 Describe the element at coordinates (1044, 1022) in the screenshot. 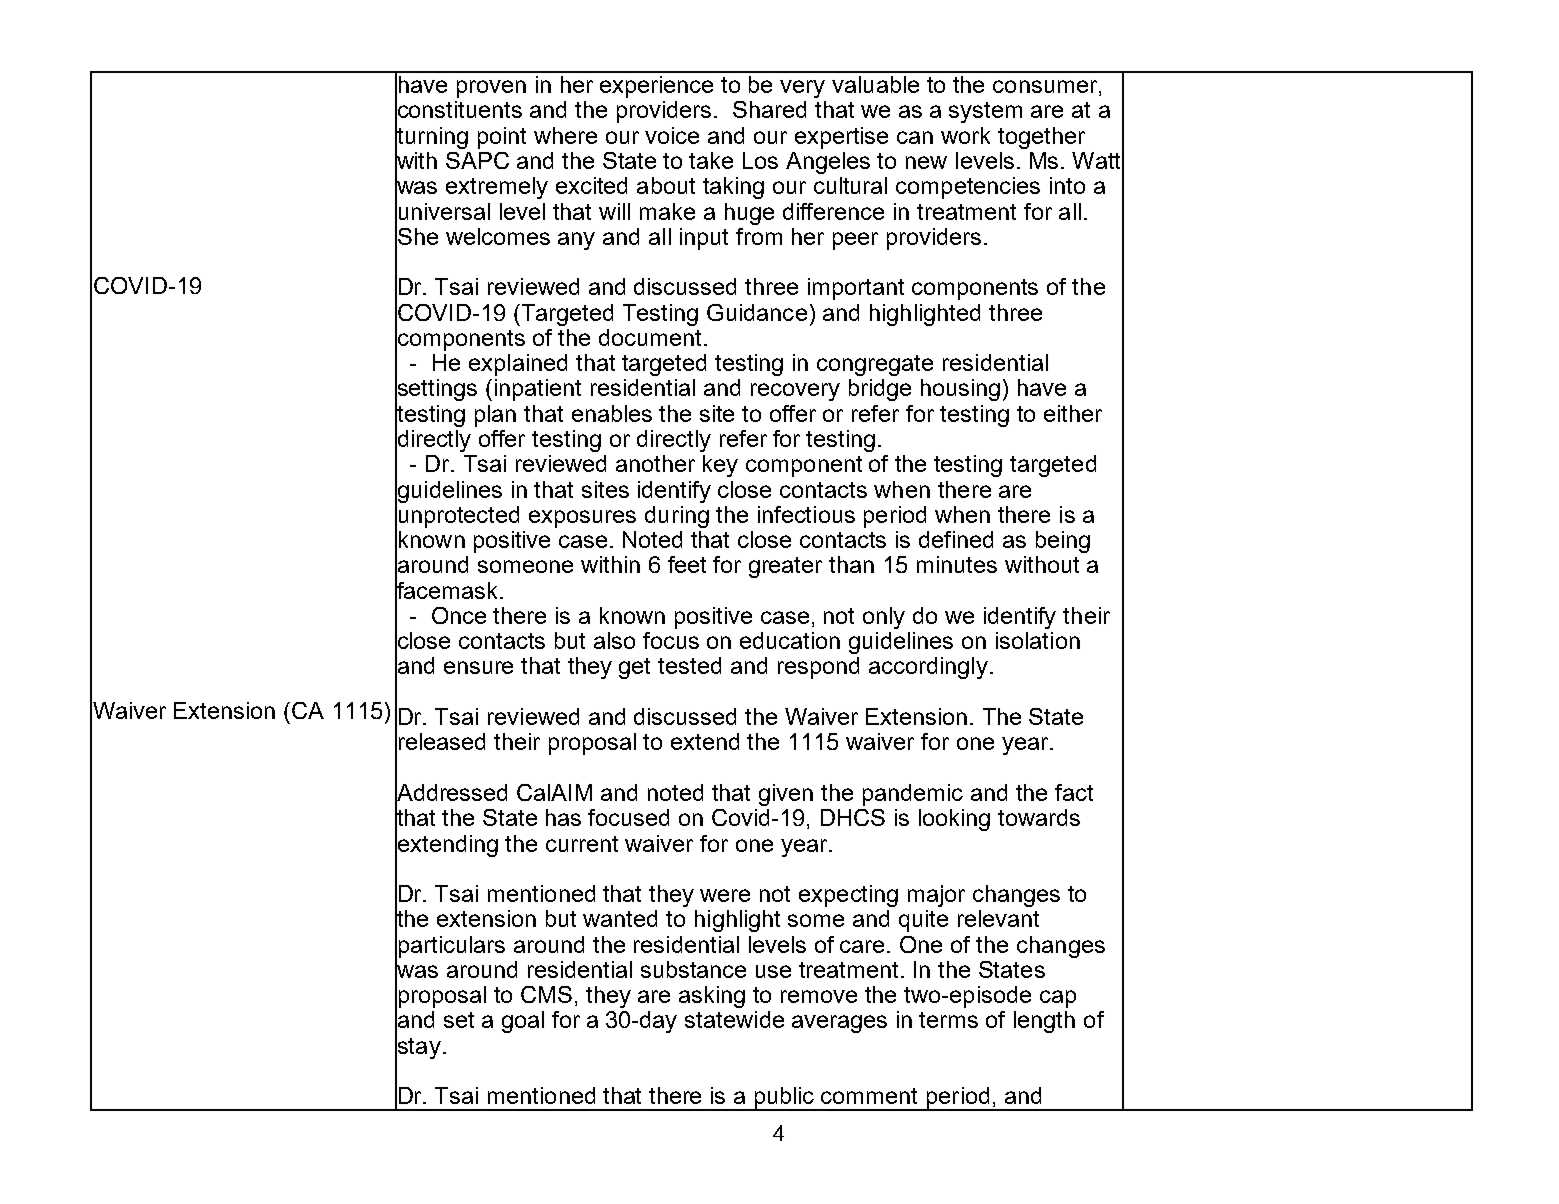

I see `length` at that location.
